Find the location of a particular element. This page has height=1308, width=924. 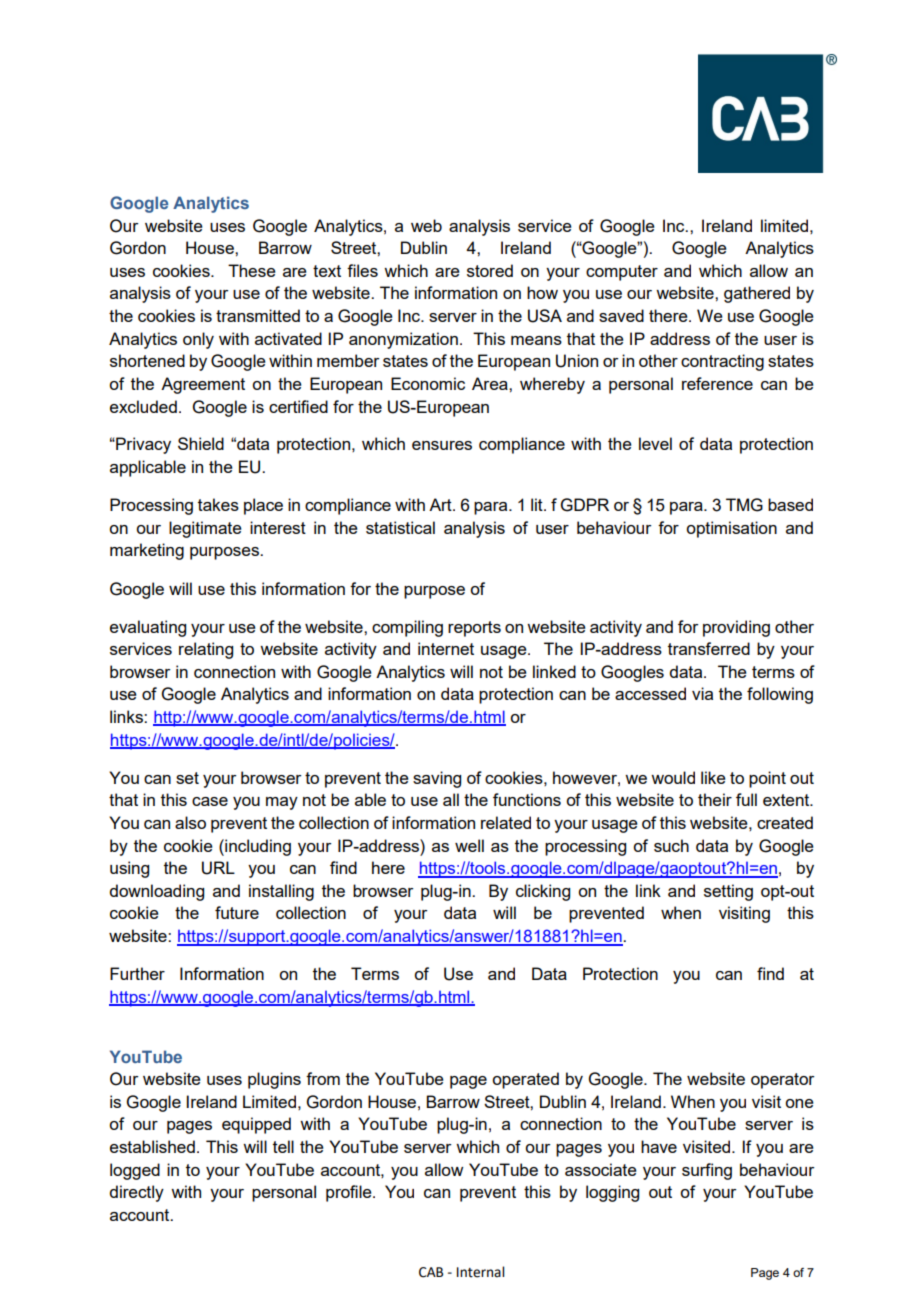

Further is located at coordinates (137, 973).
